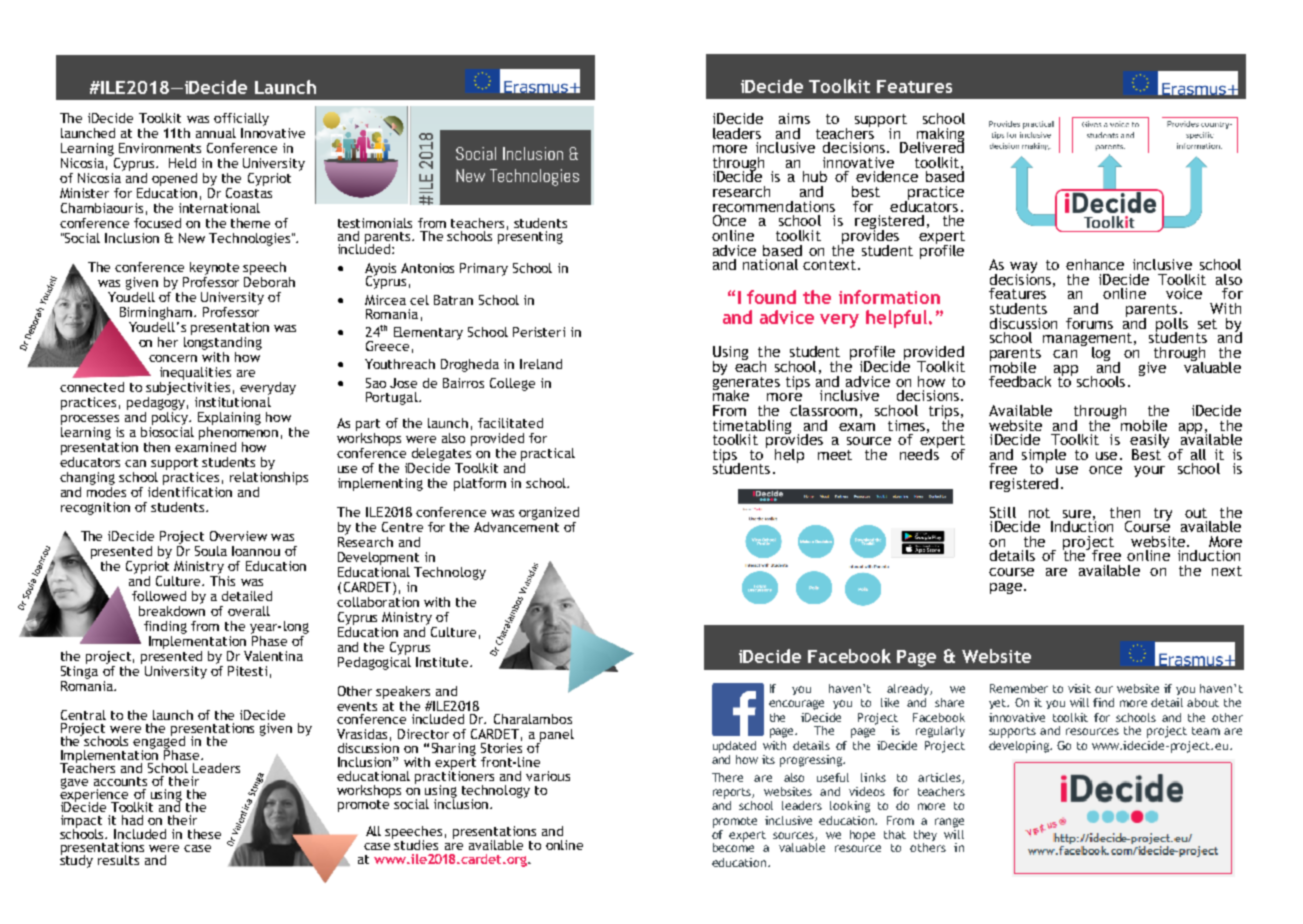 The image size is (1303, 924). I want to click on Explaining, so click(229, 418).
